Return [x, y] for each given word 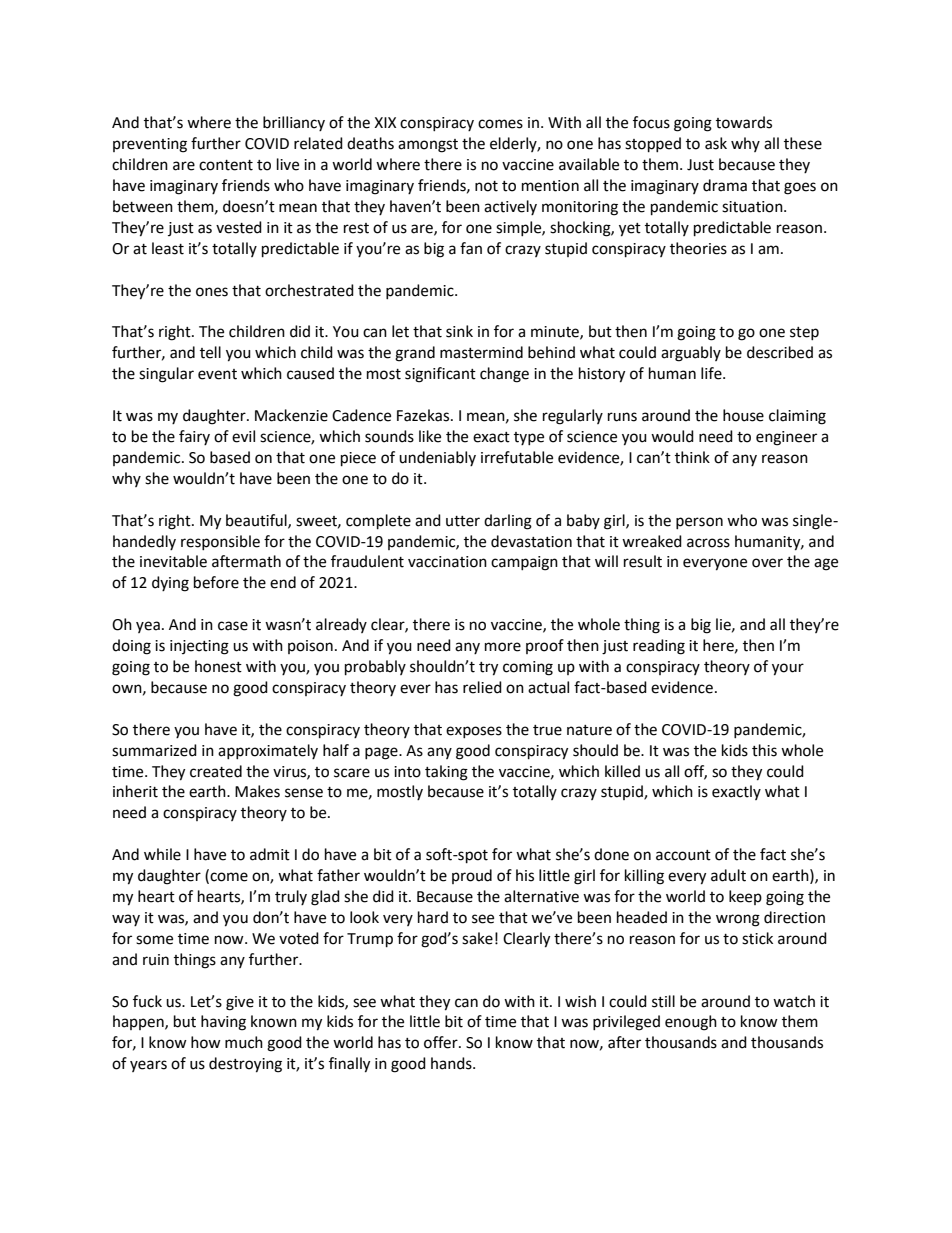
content [226, 165]
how [206, 1042]
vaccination [447, 562]
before [216, 582]
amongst [428, 146]
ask [716, 143]
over [767, 563]
